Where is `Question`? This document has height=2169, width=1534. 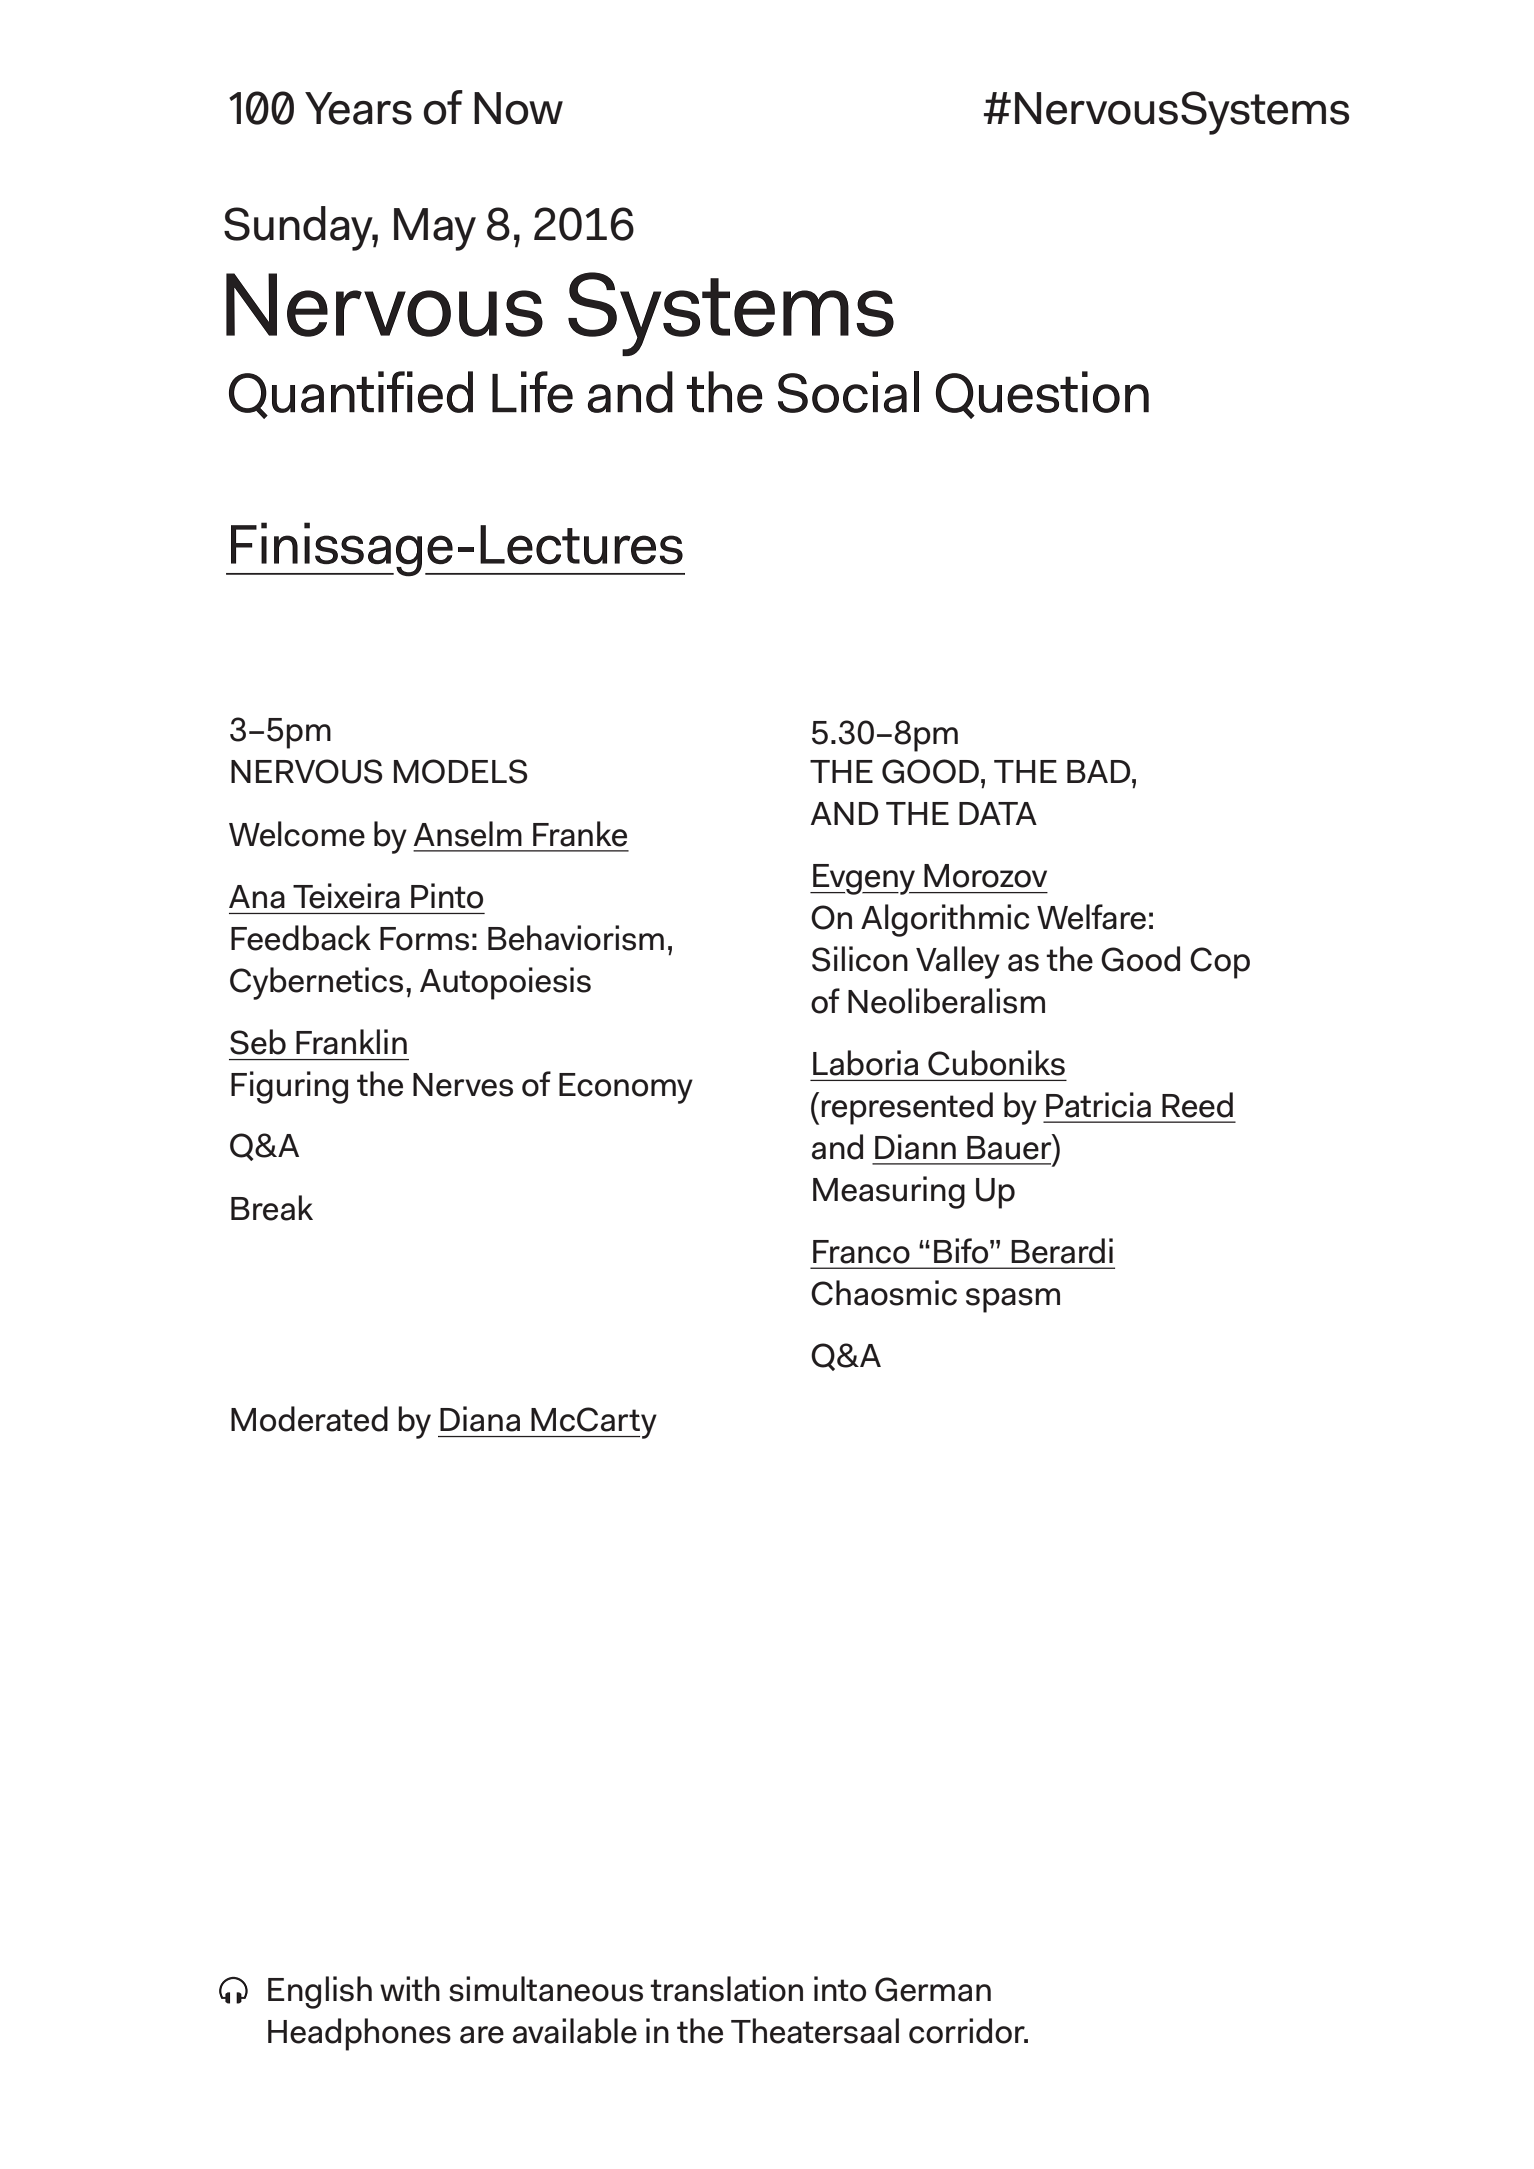
Question is located at coordinates (1042, 395).
